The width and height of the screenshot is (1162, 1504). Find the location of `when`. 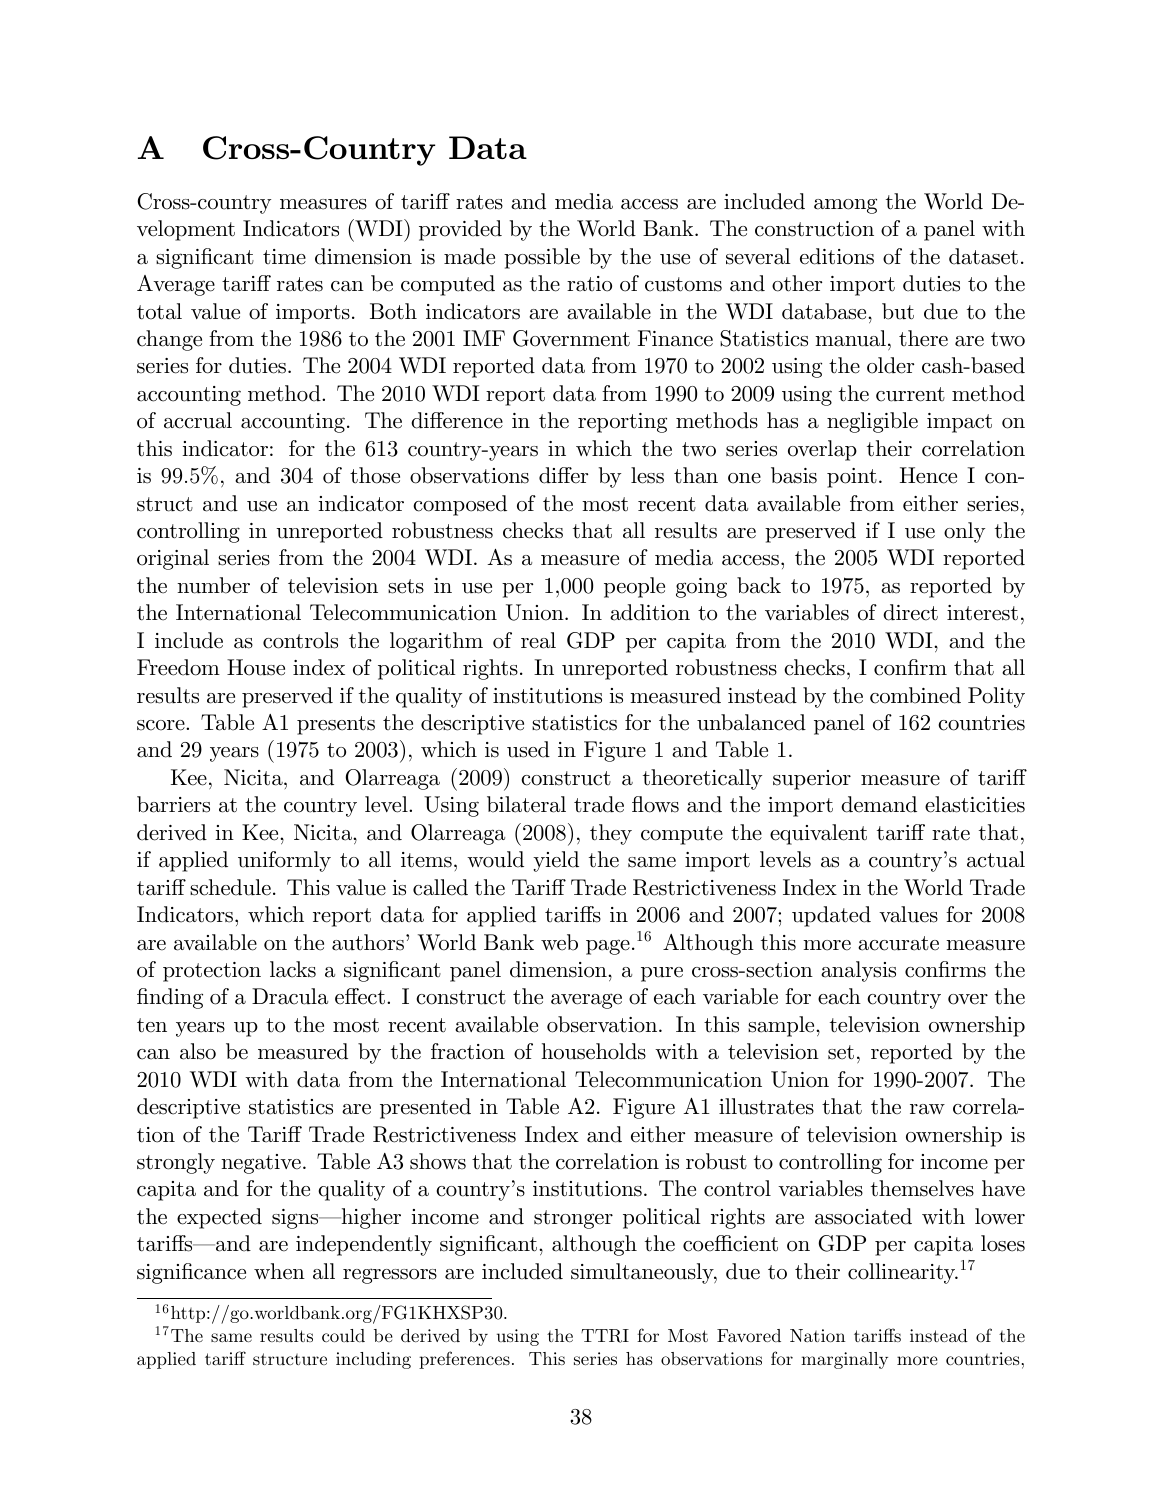

when is located at coordinates (279, 1271).
